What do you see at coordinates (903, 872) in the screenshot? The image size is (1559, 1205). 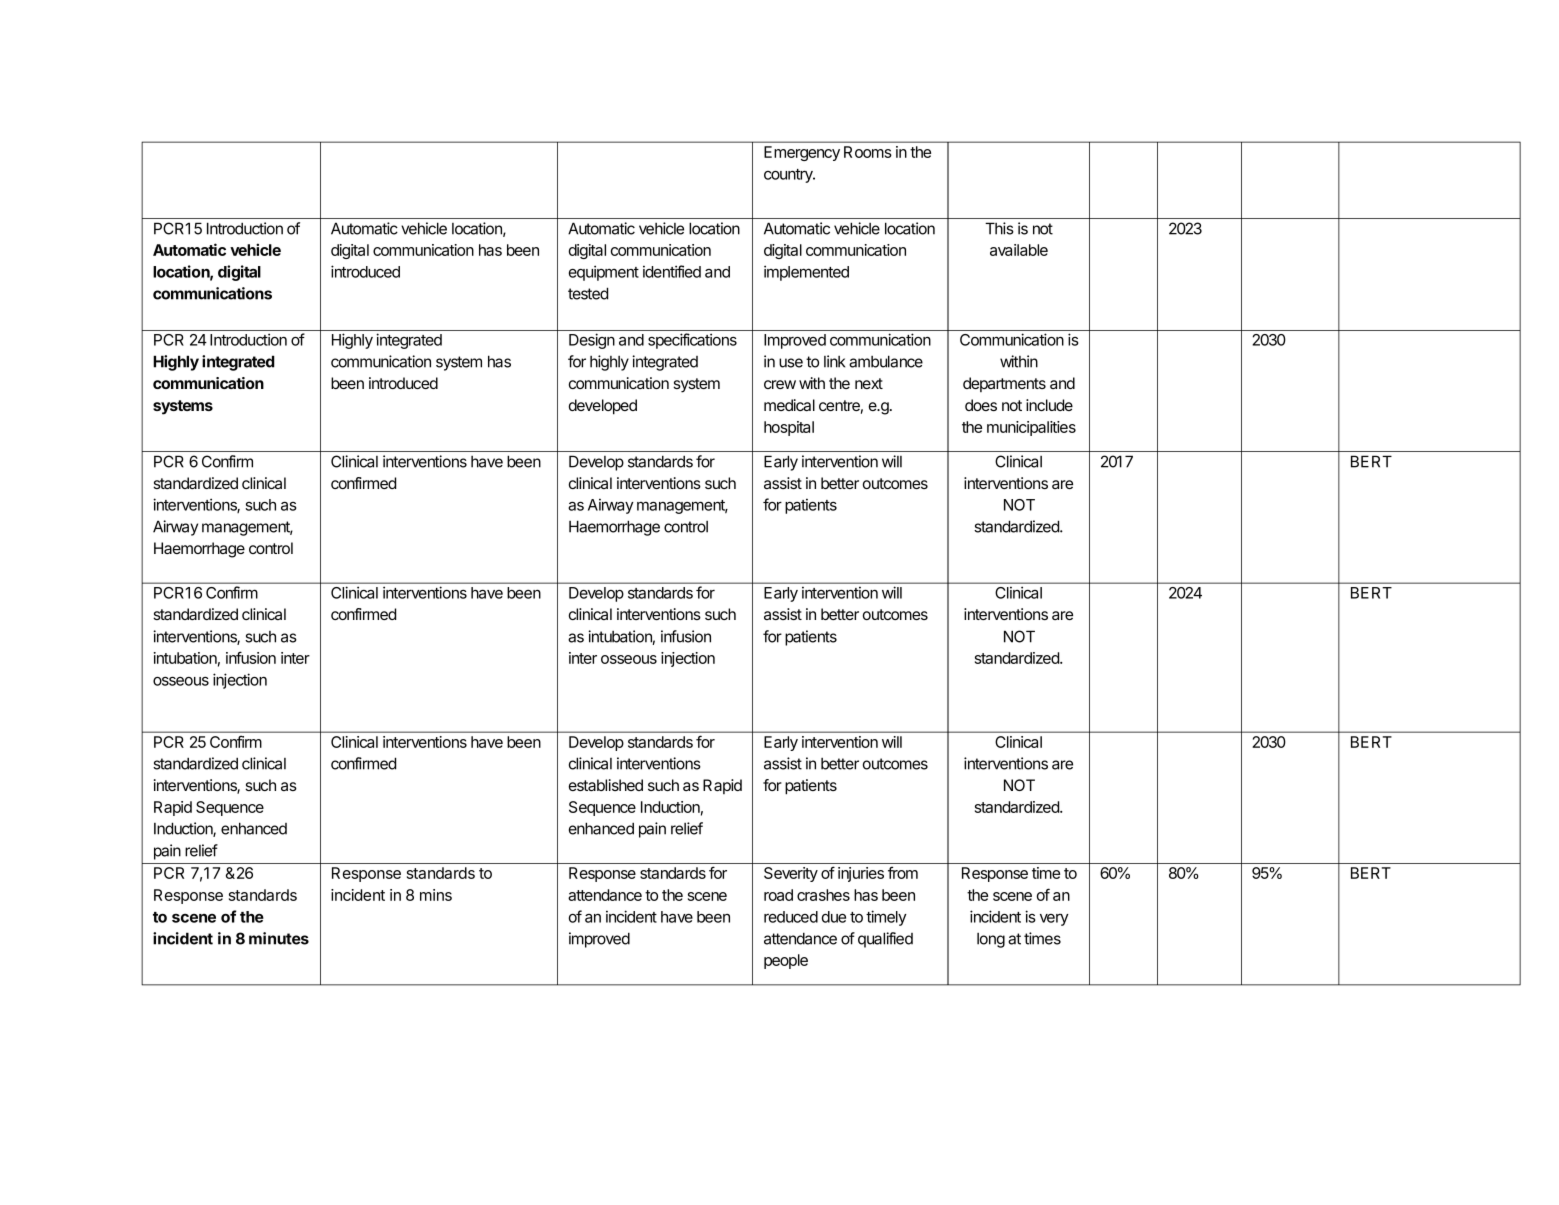 I see `from` at bounding box center [903, 872].
